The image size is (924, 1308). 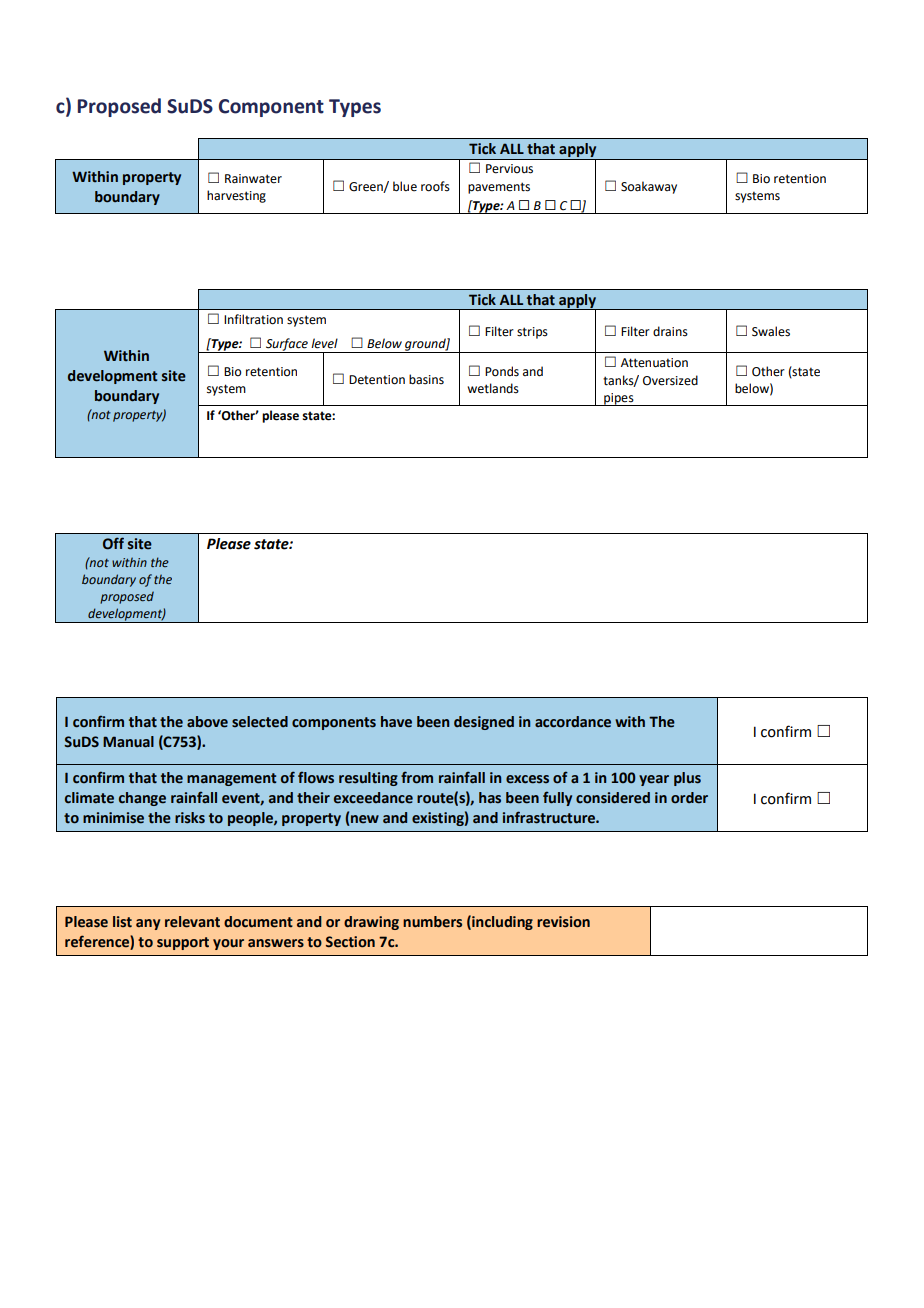 What do you see at coordinates (207, 722) in the screenshot?
I see `above` at bounding box center [207, 722].
